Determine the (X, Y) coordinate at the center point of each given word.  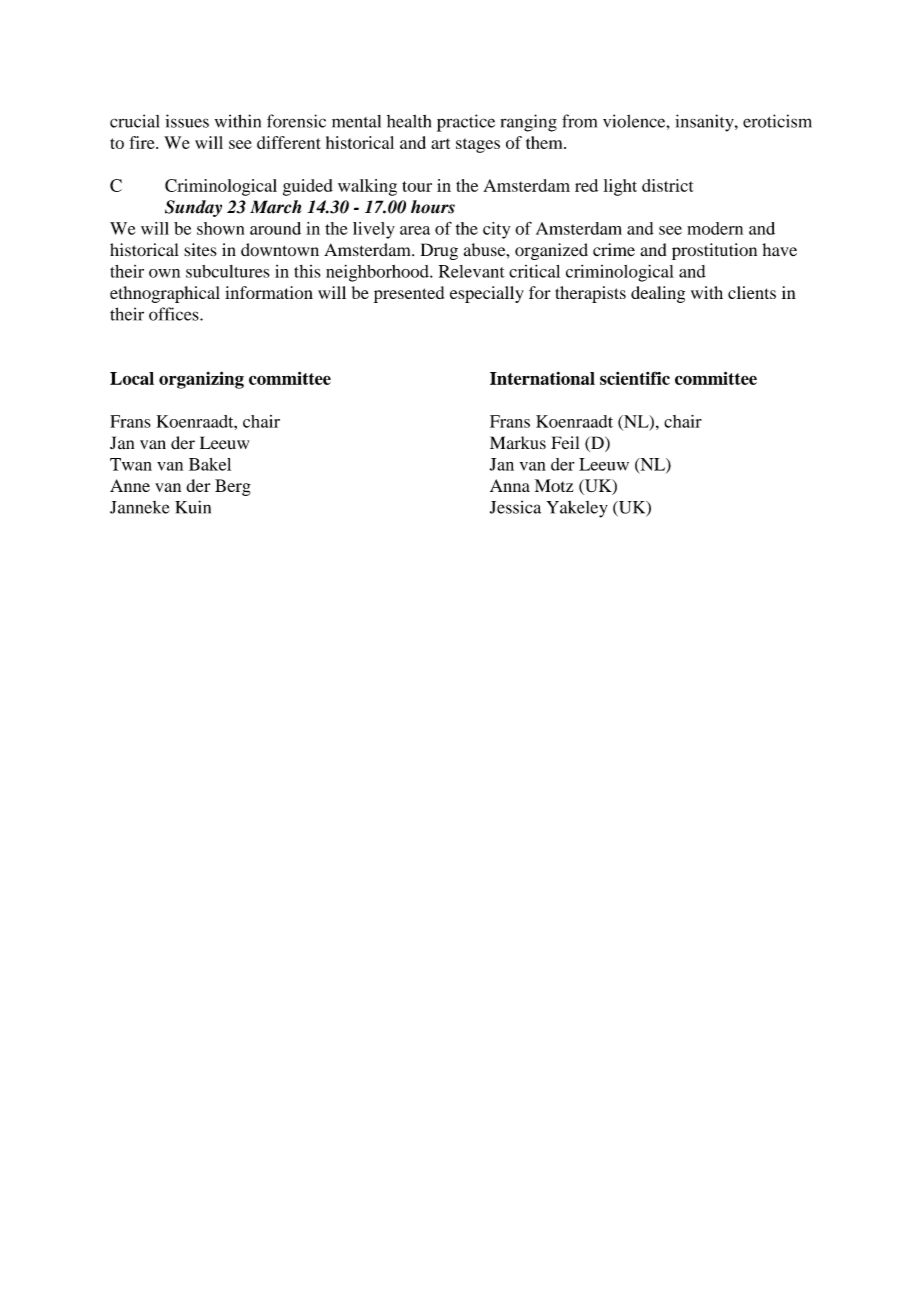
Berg (233, 487)
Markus (518, 443)
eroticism (777, 121)
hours (433, 207)
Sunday (193, 208)
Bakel (210, 464)
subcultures (228, 271)
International (542, 378)
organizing (201, 380)
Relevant (472, 271)
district (668, 185)
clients (752, 292)
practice (466, 123)
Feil (565, 443)
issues (187, 121)
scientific (635, 378)
